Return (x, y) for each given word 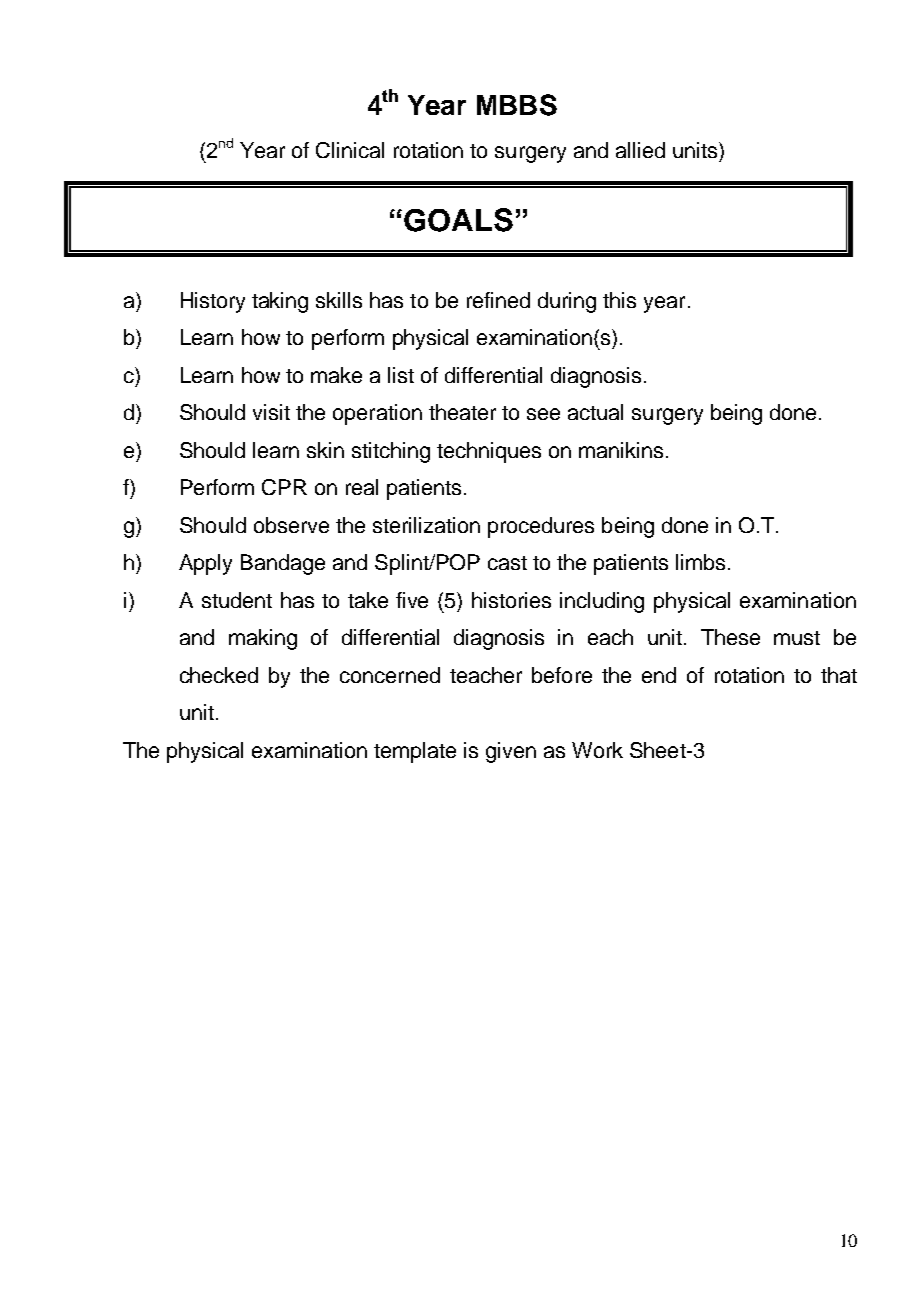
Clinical (350, 150)
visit (271, 412)
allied (640, 150)
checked (219, 675)
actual (595, 412)
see (543, 414)
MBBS (517, 105)
